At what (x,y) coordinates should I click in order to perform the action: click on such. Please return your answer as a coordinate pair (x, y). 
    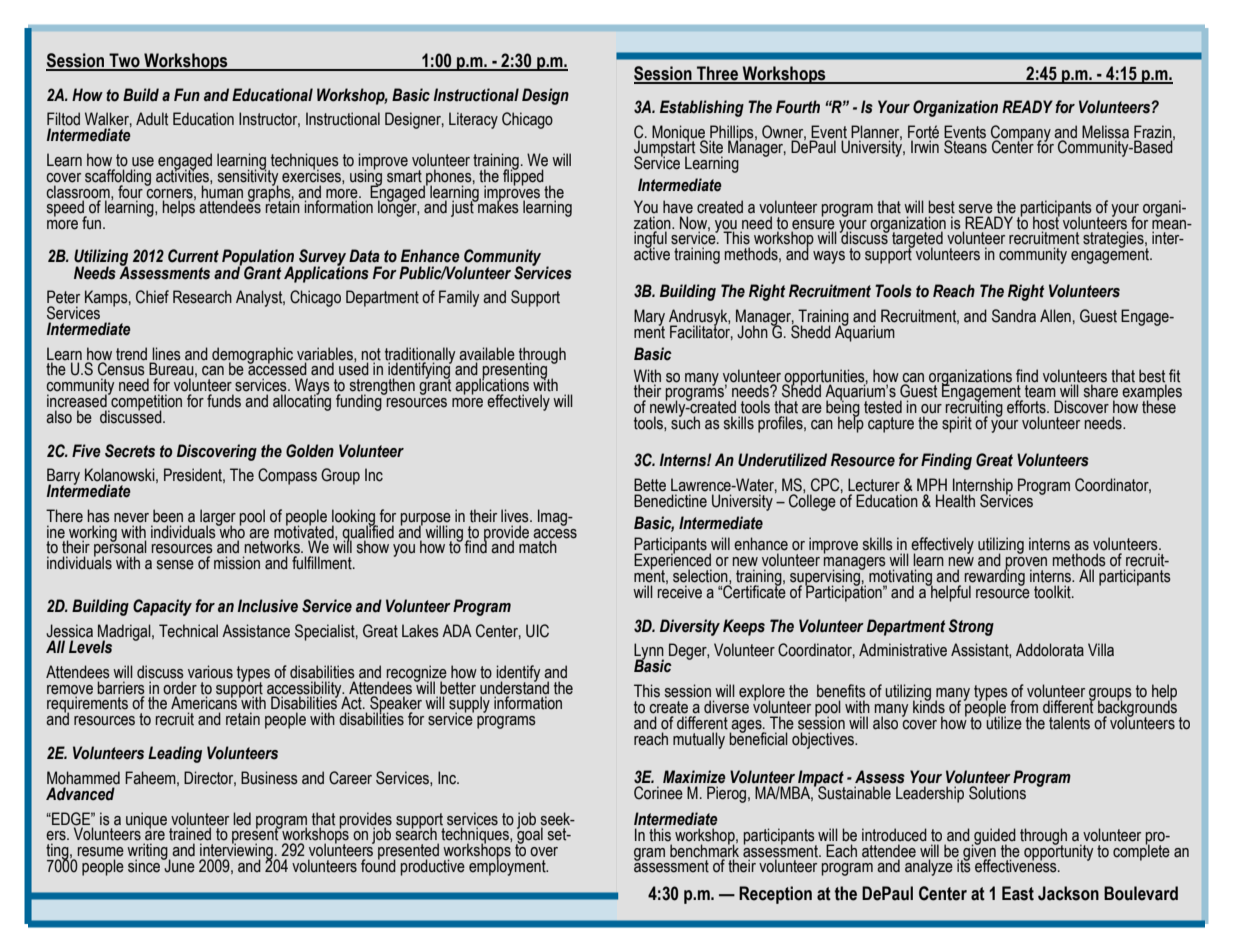
    Looking at the image, I should click on (685, 422).
